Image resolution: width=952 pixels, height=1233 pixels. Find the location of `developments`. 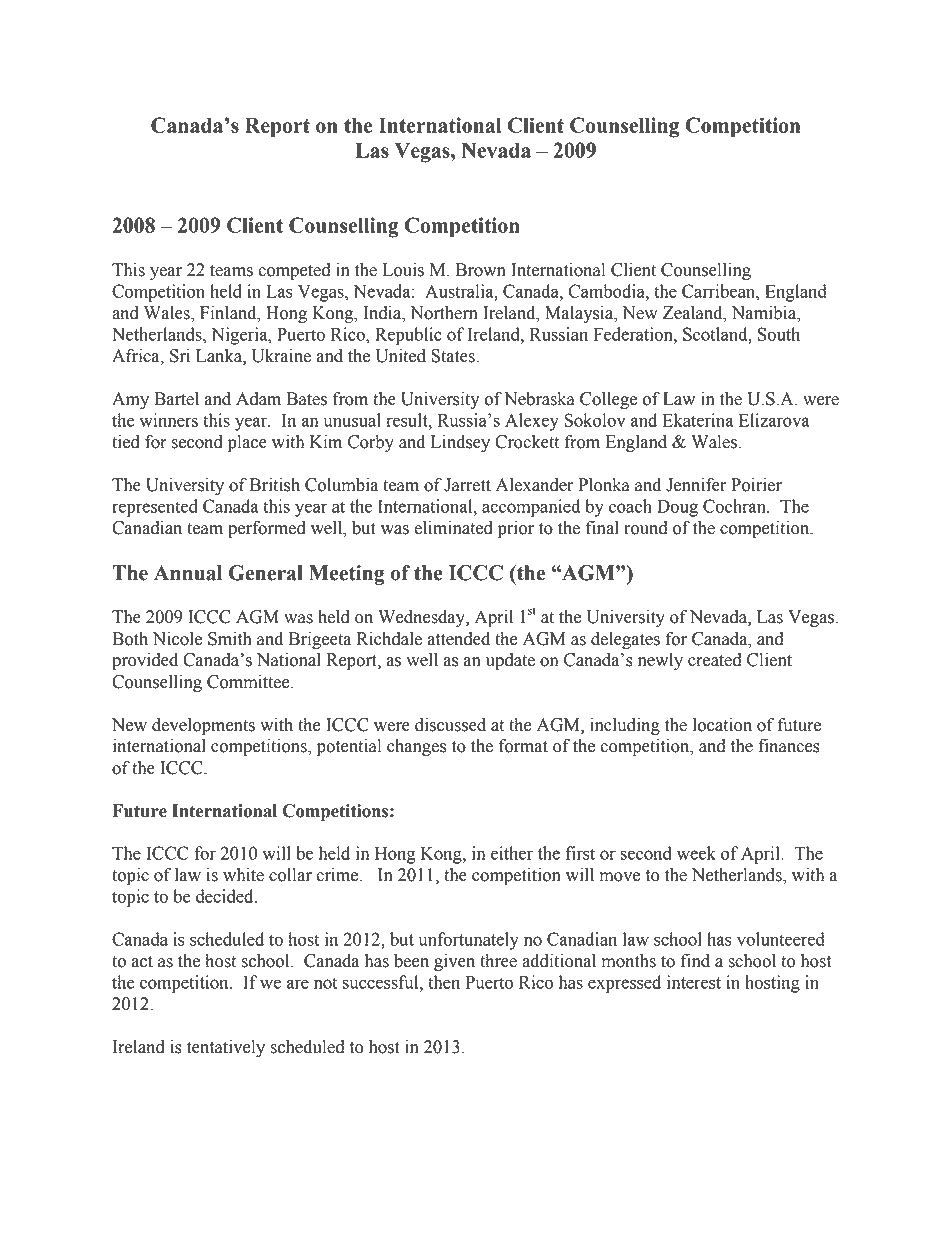

developments is located at coordinates (203, 726).
